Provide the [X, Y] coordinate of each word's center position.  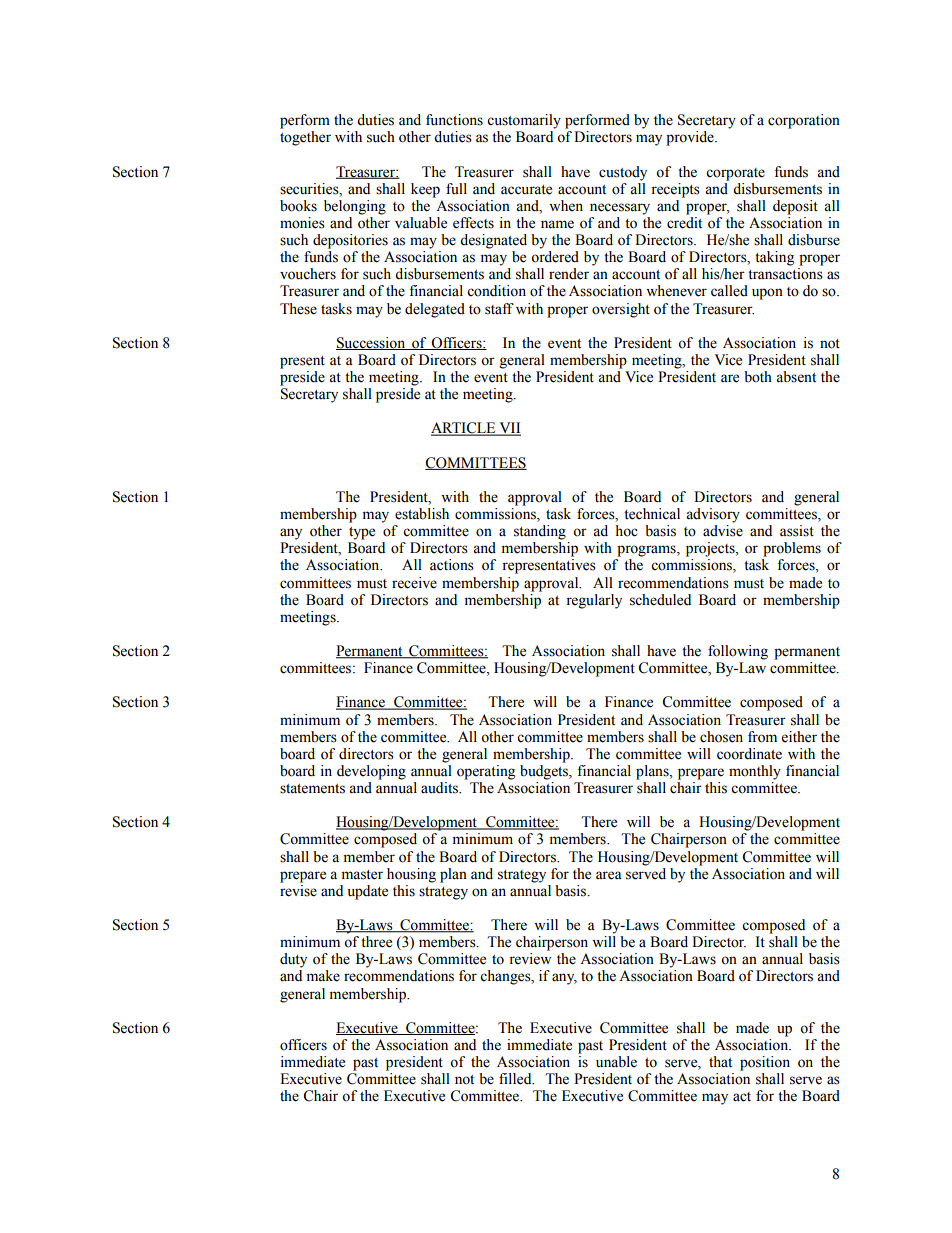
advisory [713, 515]
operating [486, 772]
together [305, 138]
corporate [735, 174]
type [362, 533]
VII [509, 429]
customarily [524, 121]
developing [371, 772]
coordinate [749, 754]
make [323, 976]
